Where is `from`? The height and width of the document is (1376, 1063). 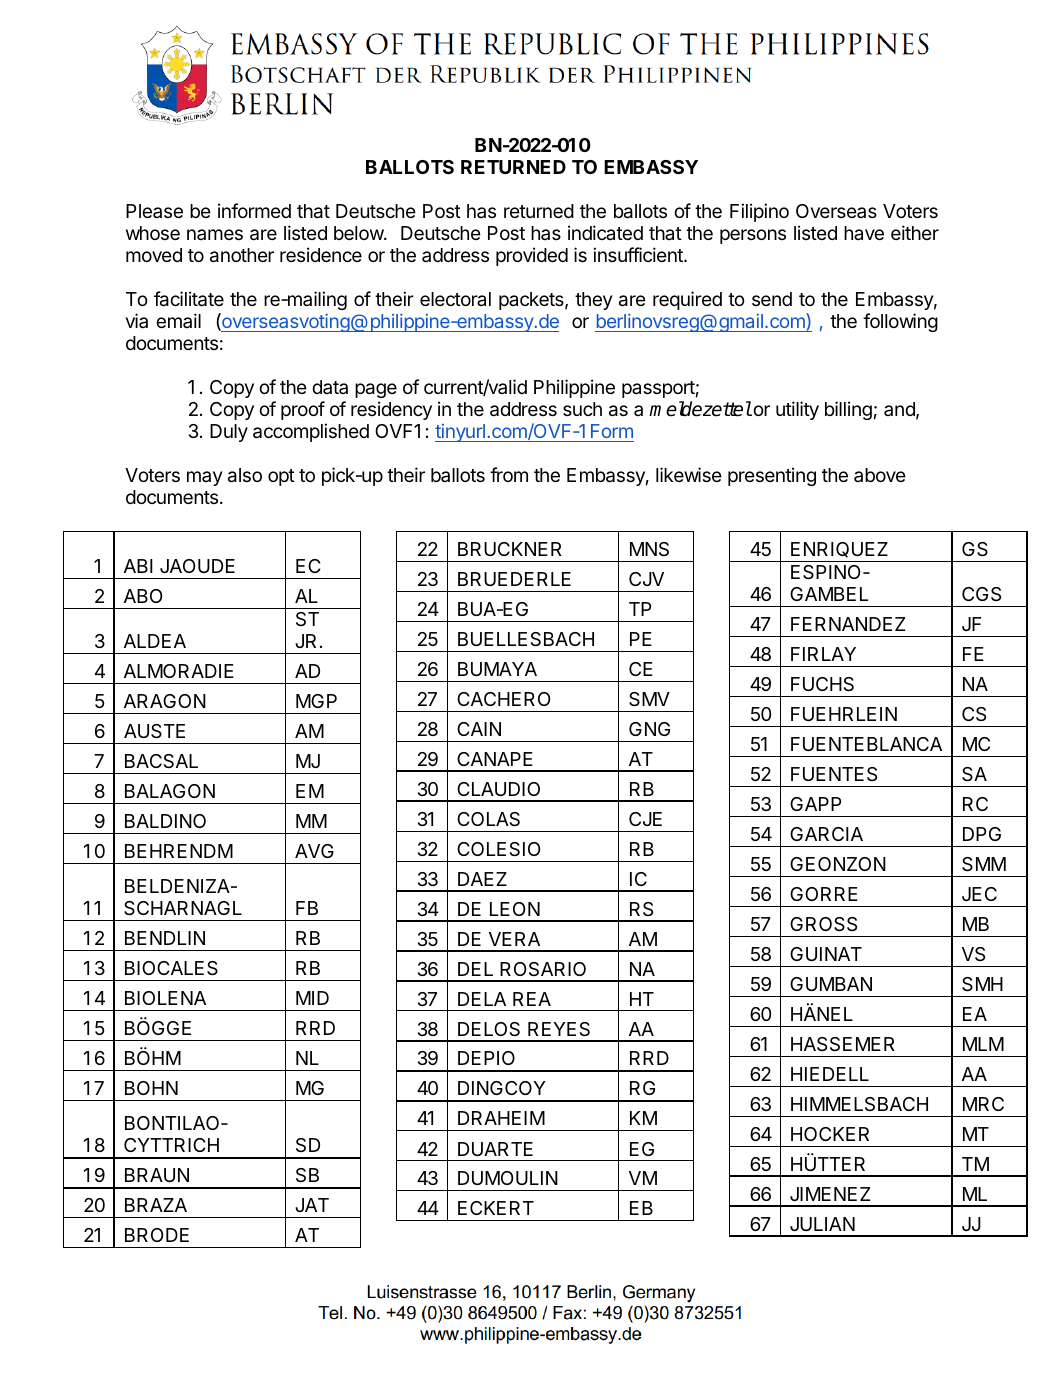
from is located at coordinates (509, 474).
